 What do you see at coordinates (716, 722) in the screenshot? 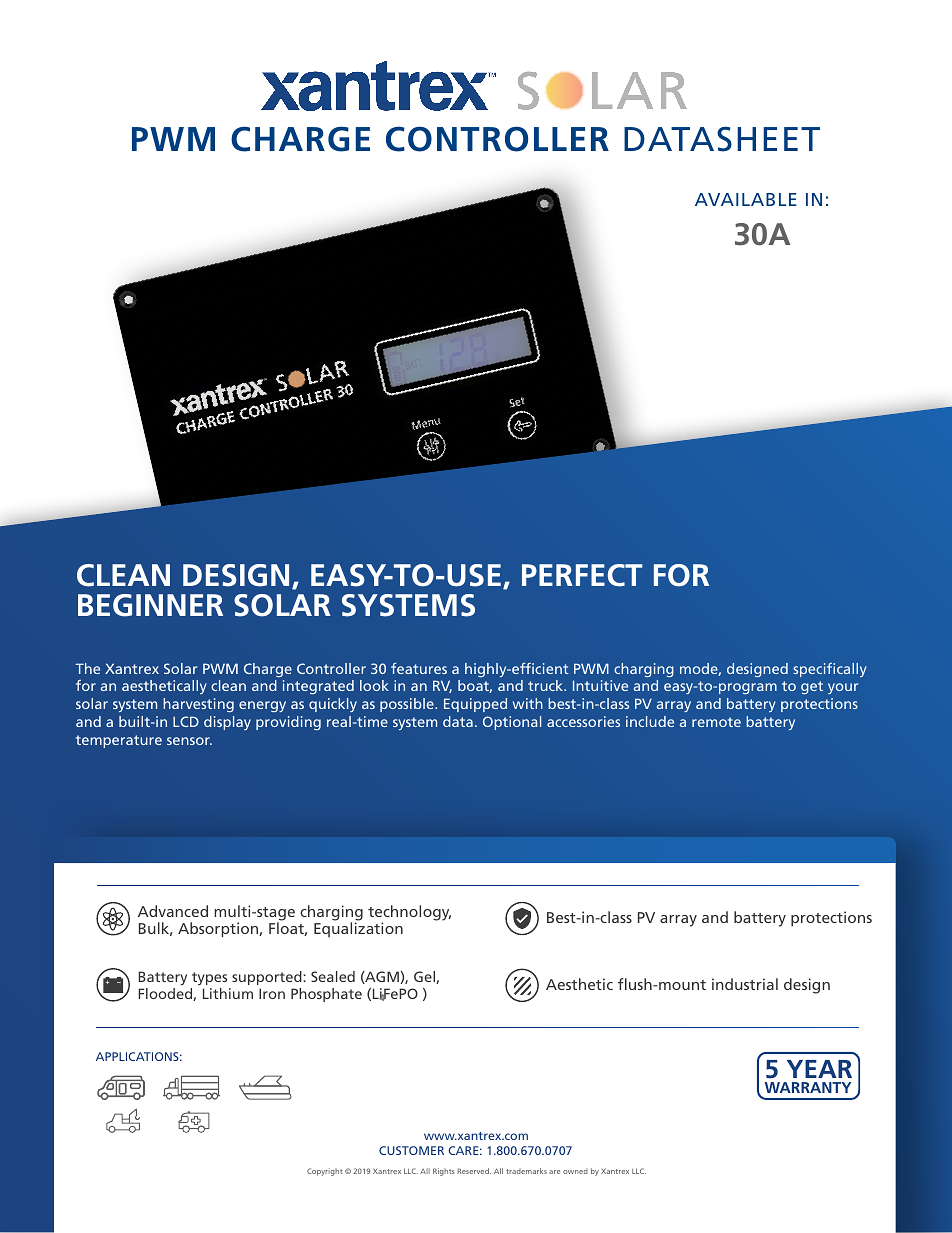
I see `remote` at bounding box center [716, 722].
